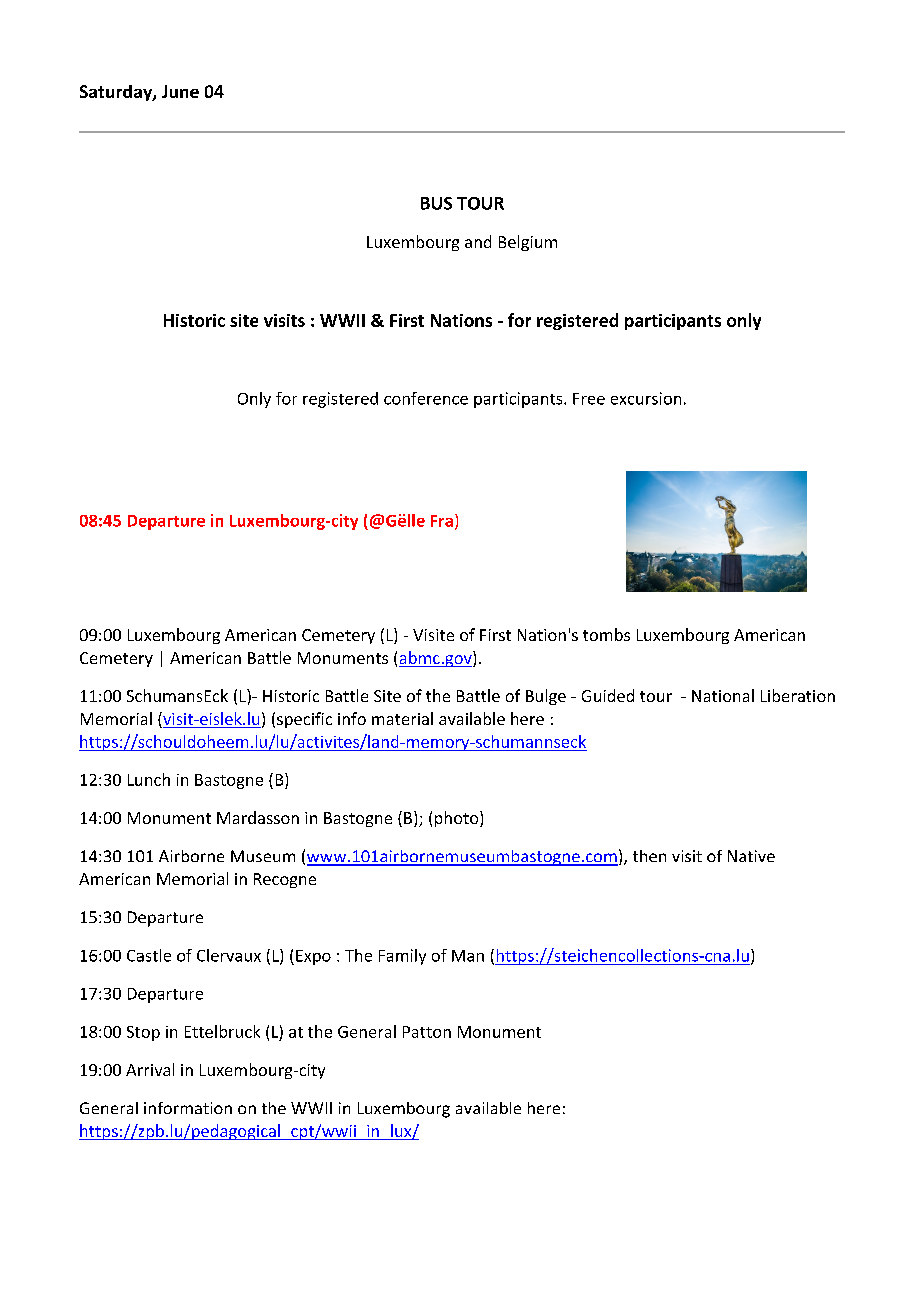 The image size is (924, 1308). Describe the element at coordinates (528, 243) in the screenshot. I see `Belgium` at that location.
